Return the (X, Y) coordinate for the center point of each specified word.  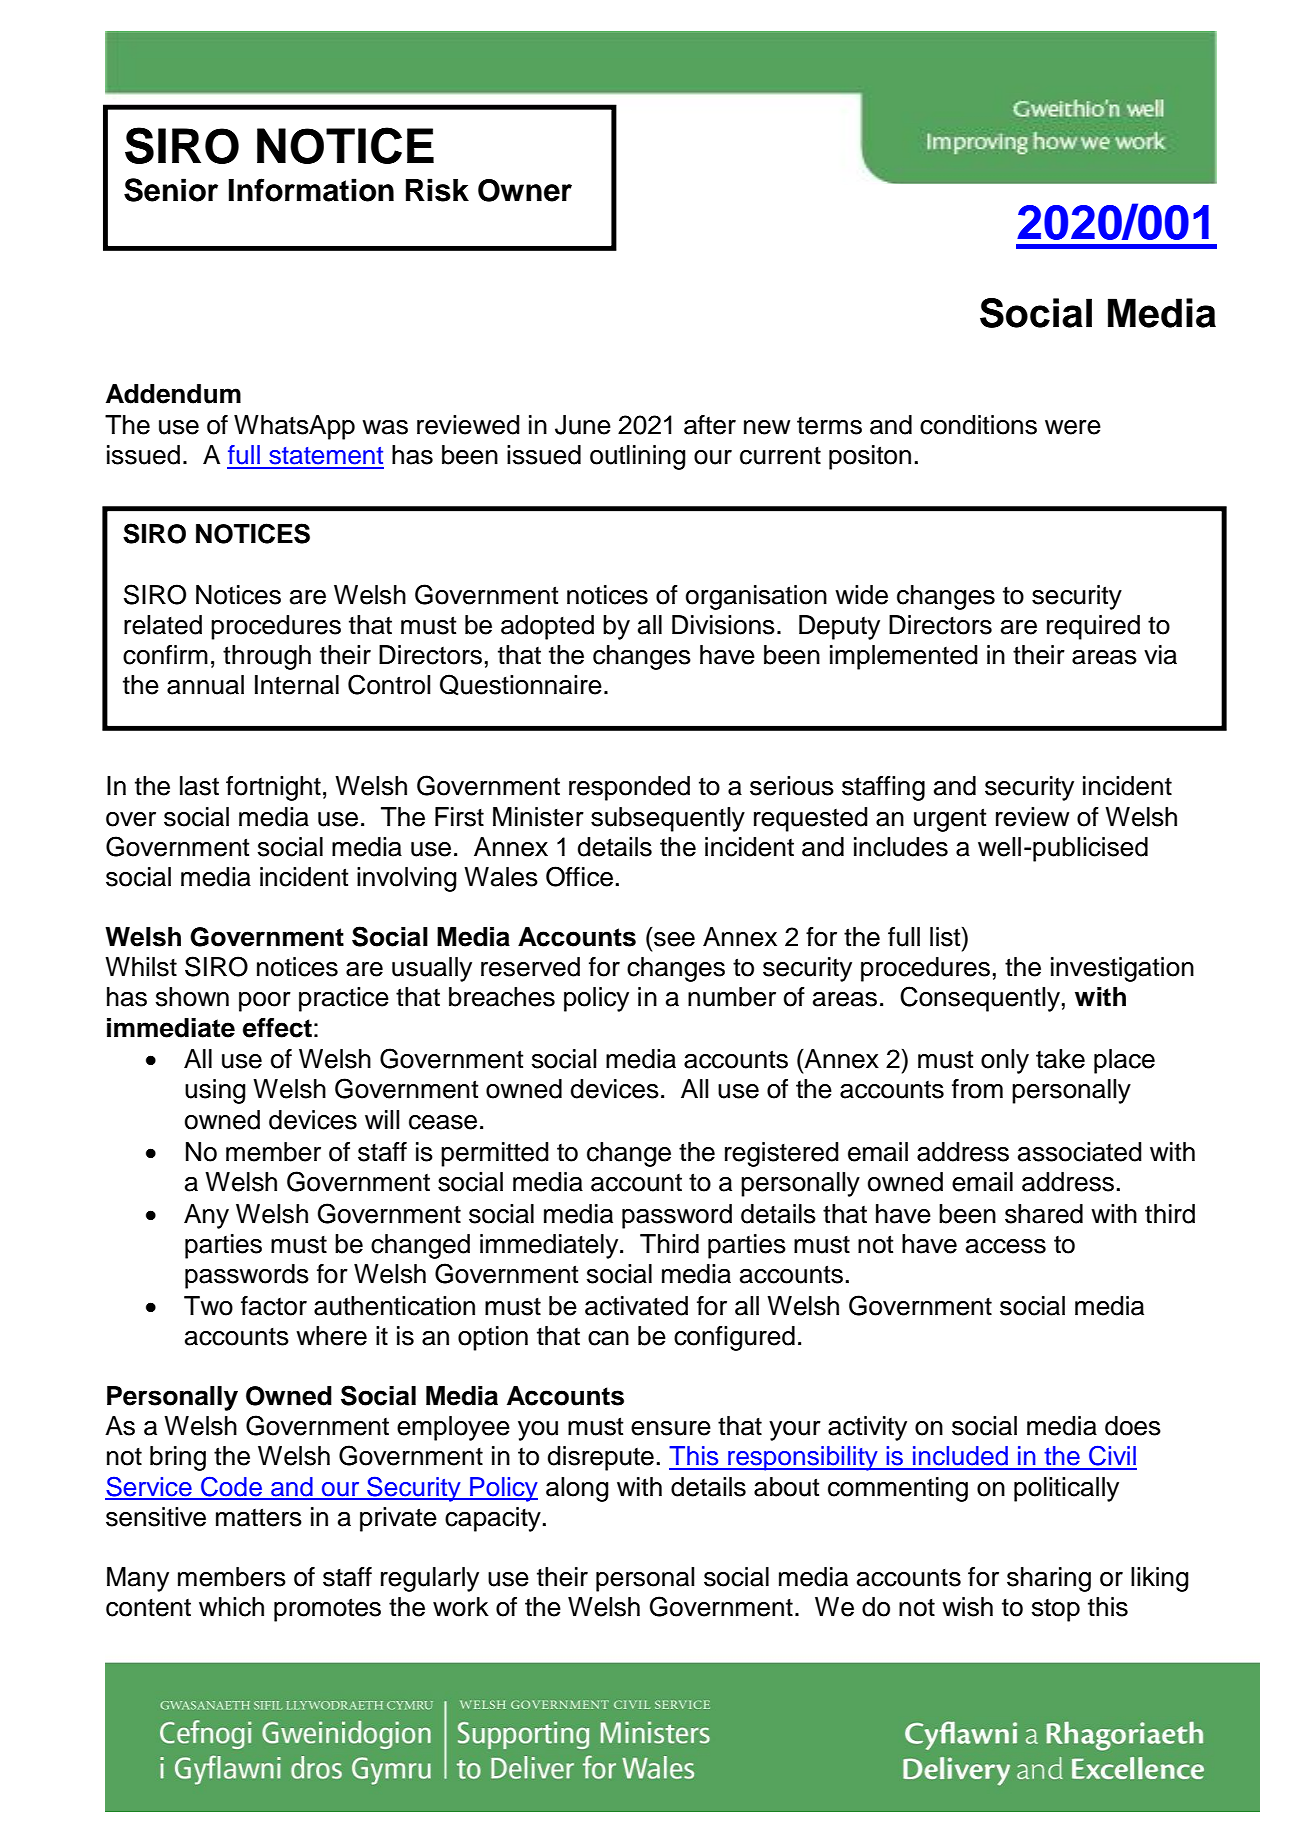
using (215, 1091)
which (231, 1607)
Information (311, 190)
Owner (525, 190)
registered (782, 1154)
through (267, 657)
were (1073, 427)
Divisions (723, 625)
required (1093, 627)
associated (1080, 1152)
